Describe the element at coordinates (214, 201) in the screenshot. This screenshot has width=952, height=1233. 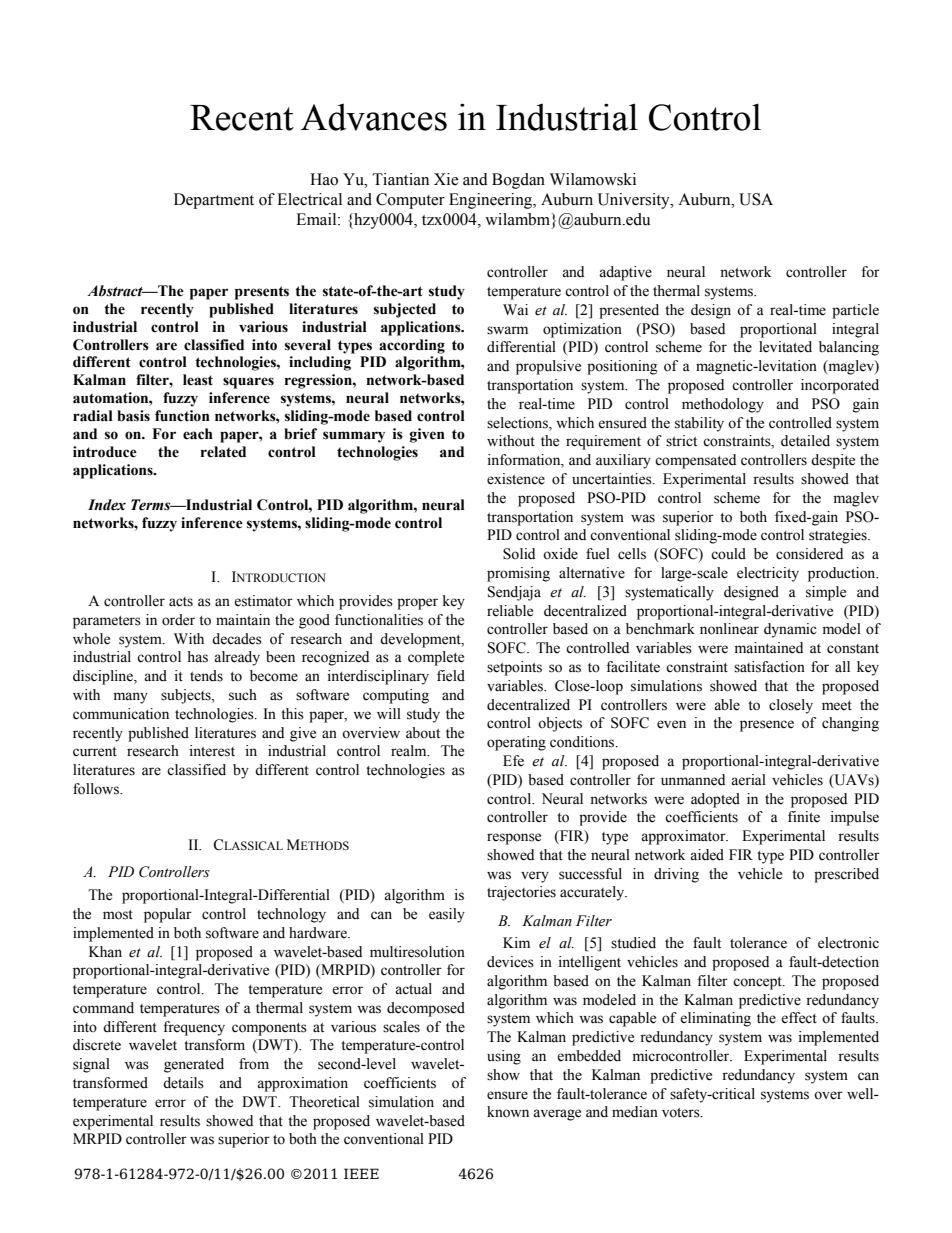
I see `Department` at that location.
